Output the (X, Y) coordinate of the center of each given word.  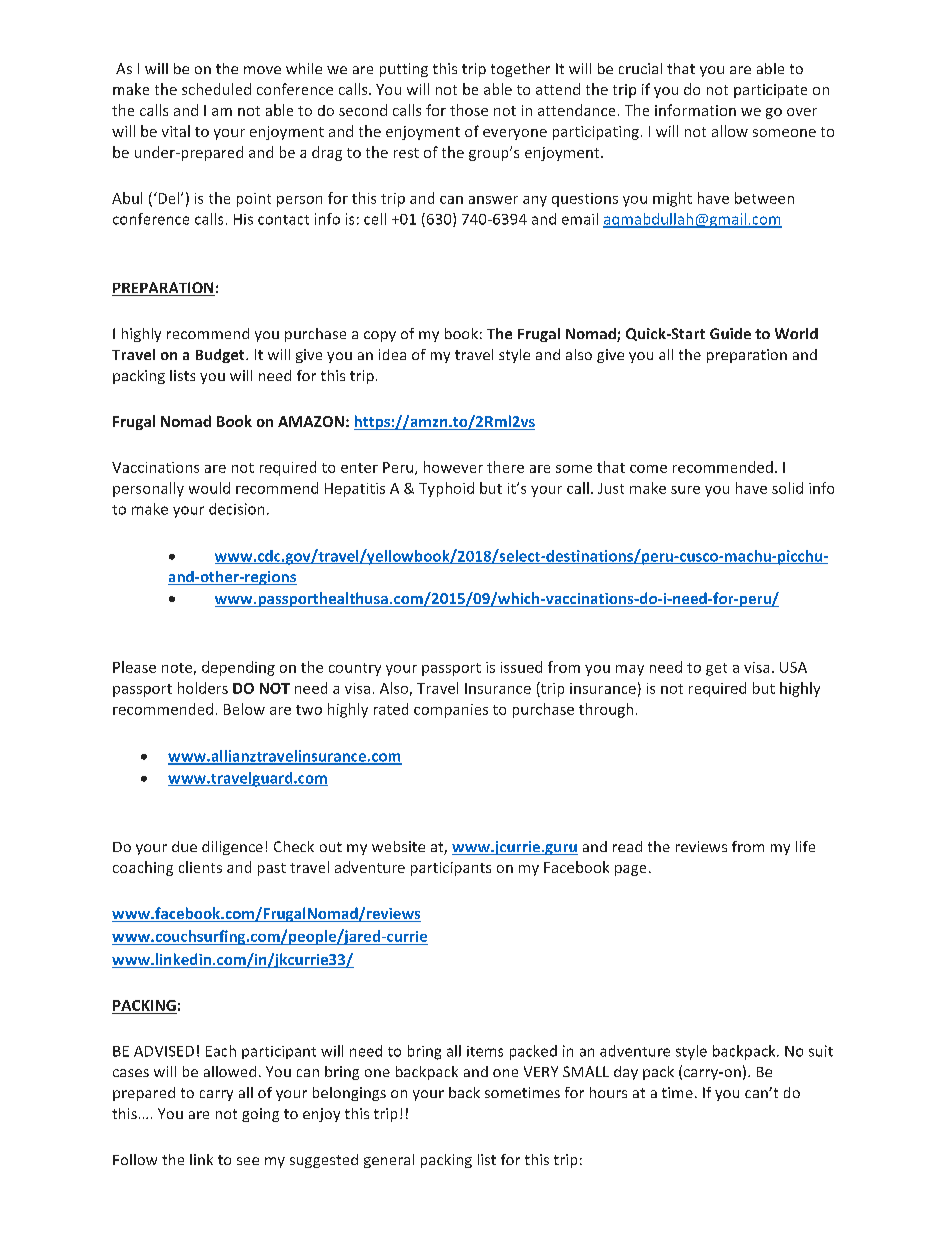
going (260, 1115)
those (469, 110)
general (389, 1161)
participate (770, 91)
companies (451, 711)
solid (787, 488)
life (805, 846)
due (184, 846)
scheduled (216, 89)
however (453, 467)
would (209, 488)
